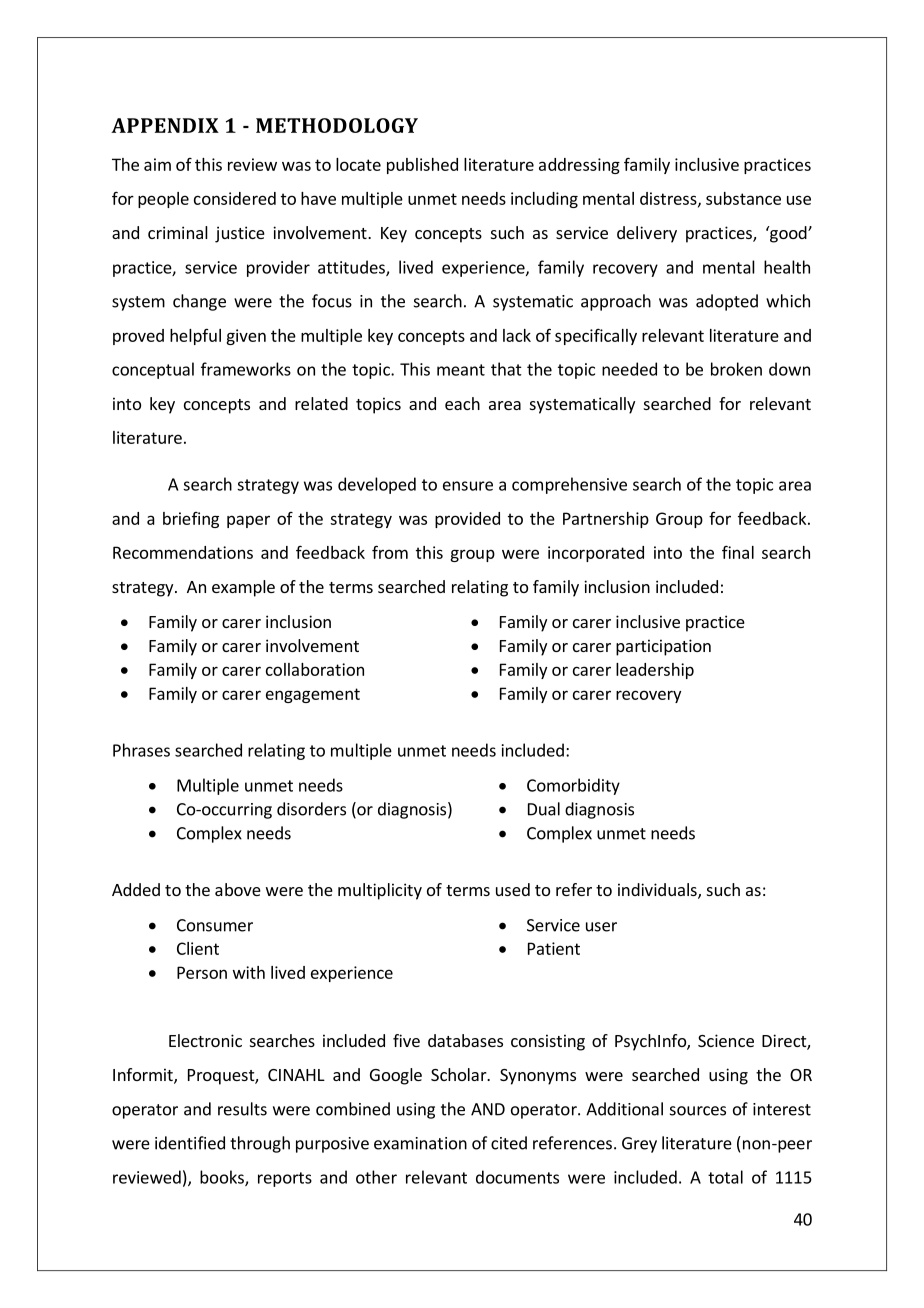 Image resolution: width=924 pixels, height=1308 pixels. I want to click on Comorbidity, so click(573, 786).
